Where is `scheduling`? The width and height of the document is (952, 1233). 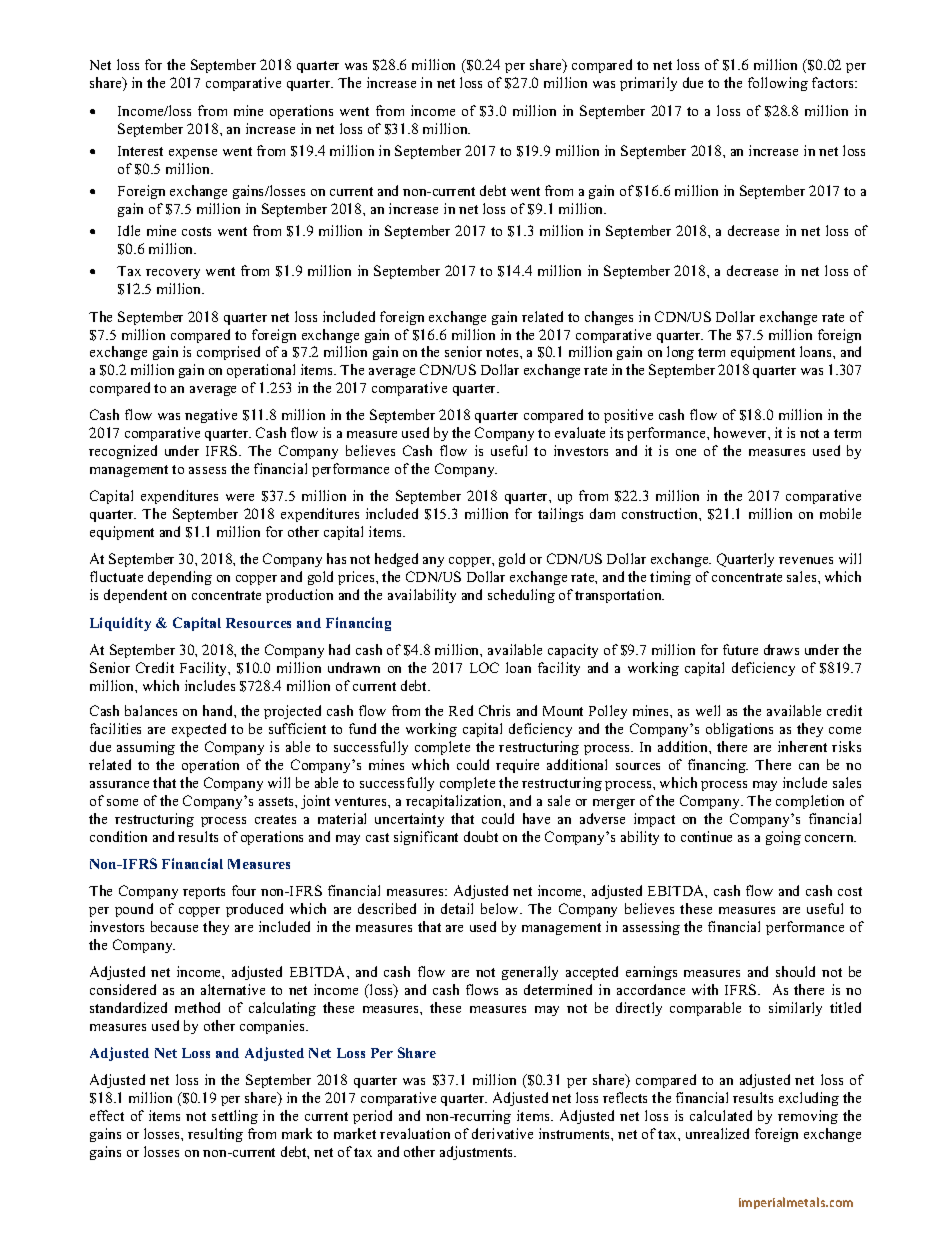
scheduling is located at coordinates (521, 596).
